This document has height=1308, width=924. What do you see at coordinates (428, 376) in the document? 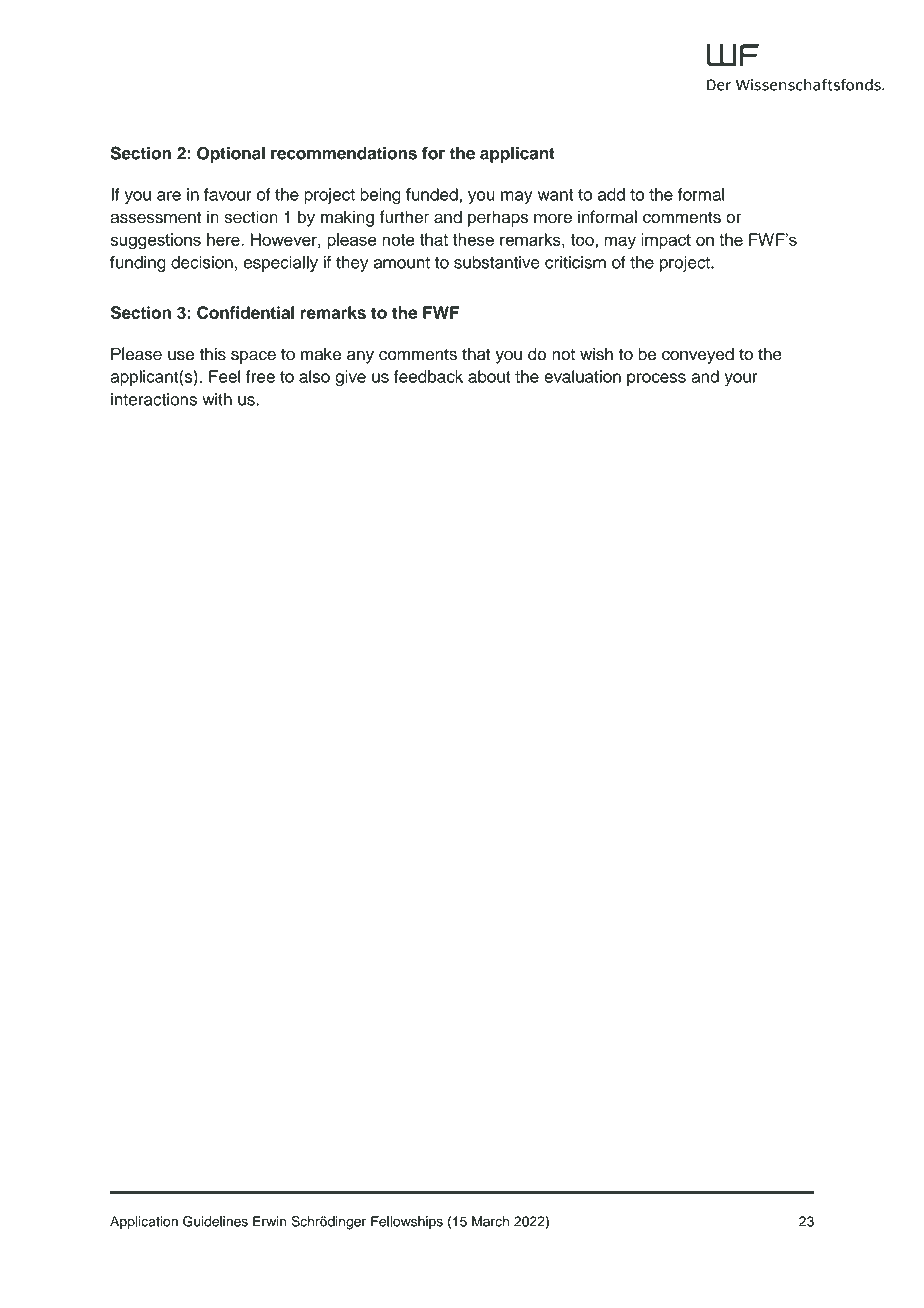
I see `feedback` at bounding box center [428, 376].
